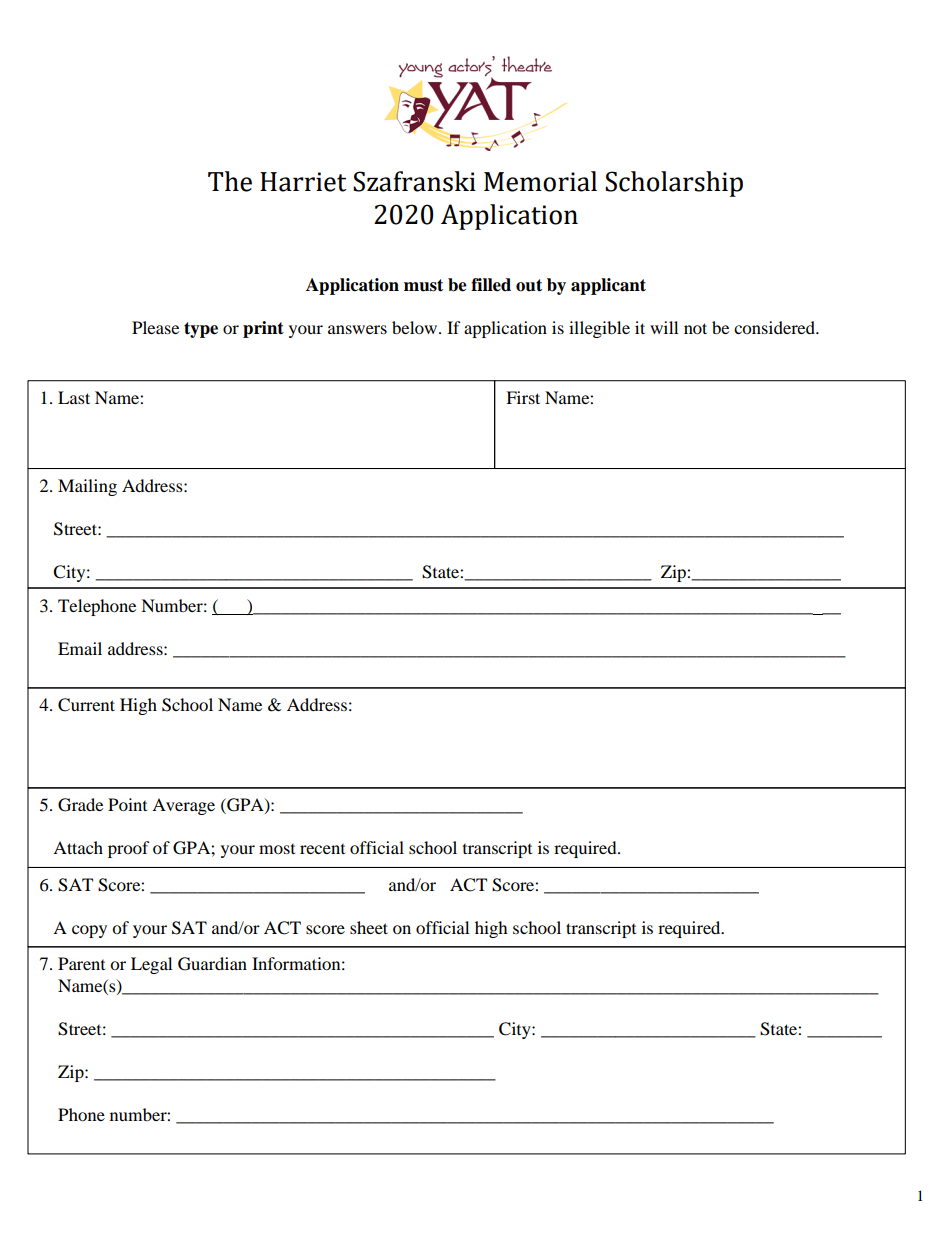 This screenshot has width=952, height=1233. Describe the element at coordinates (87, 487) in the screenshot. I see `Mailing` at that location.
